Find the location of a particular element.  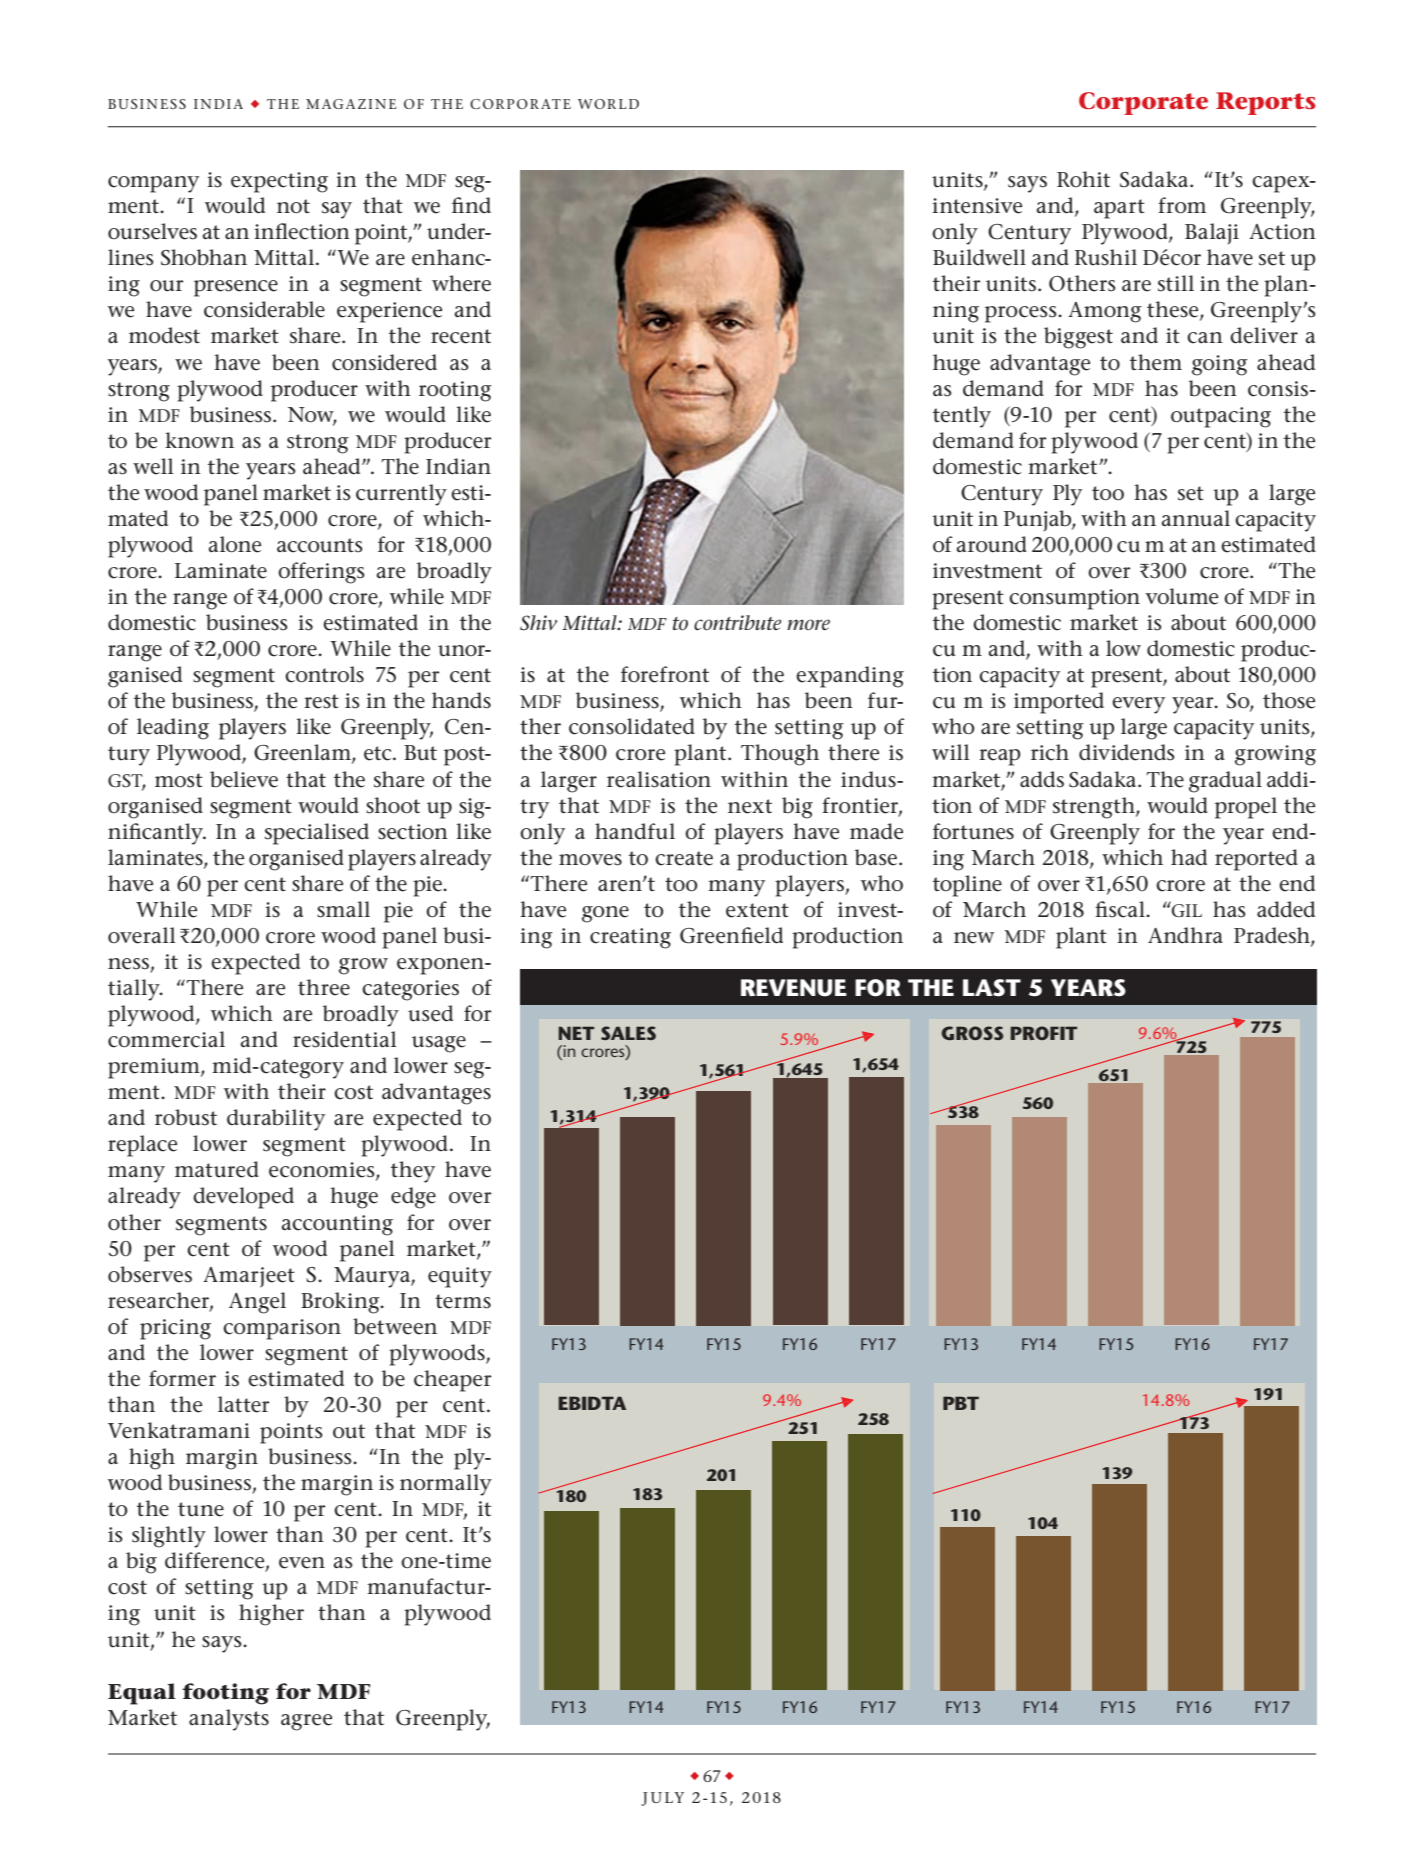

footing is located at coordinates (225, 1694).
